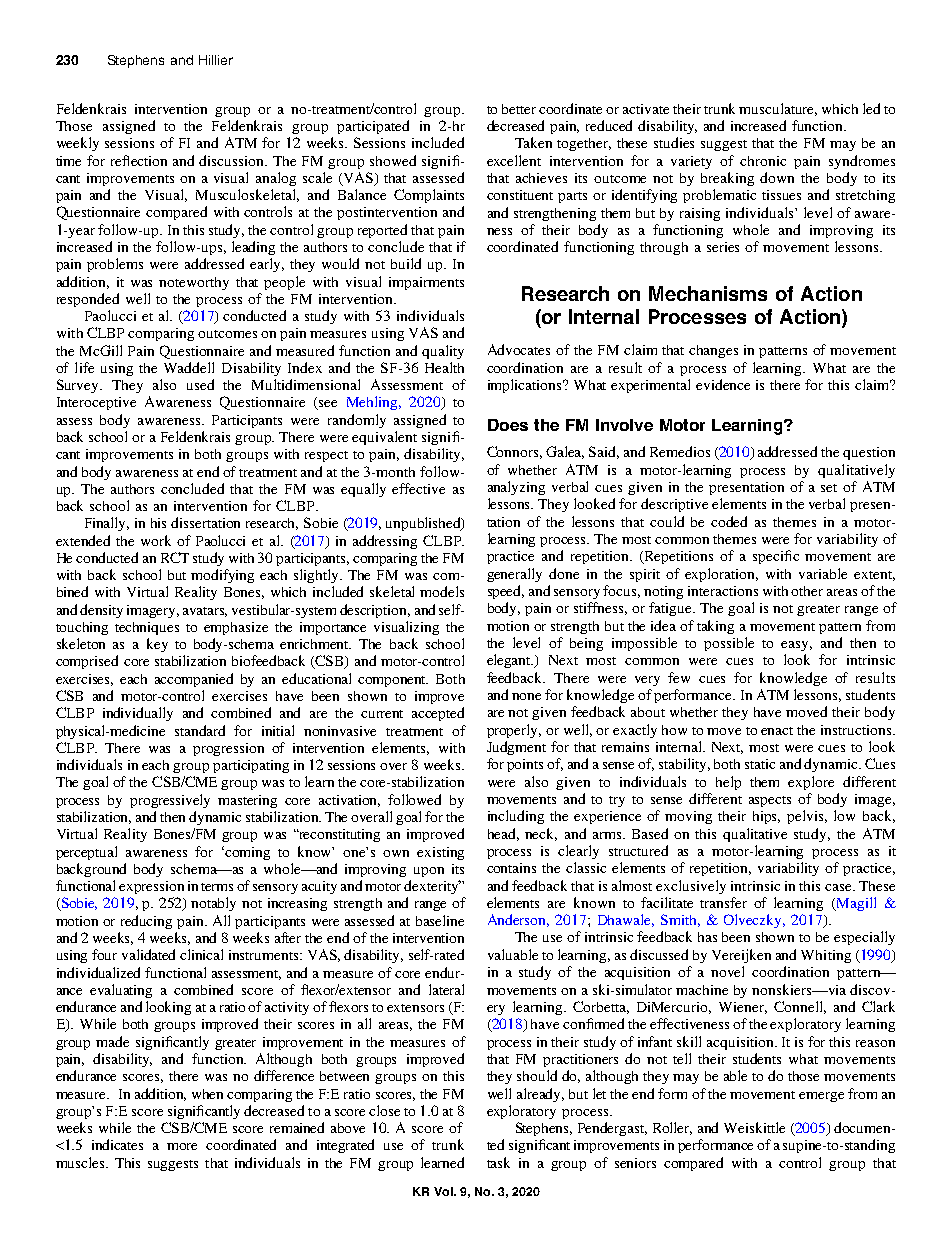 The width and height of the page is (952, 1233). What do you see at coordinates (713, 351) in the page?
I see `changes` at bounding box center [713, 351].
